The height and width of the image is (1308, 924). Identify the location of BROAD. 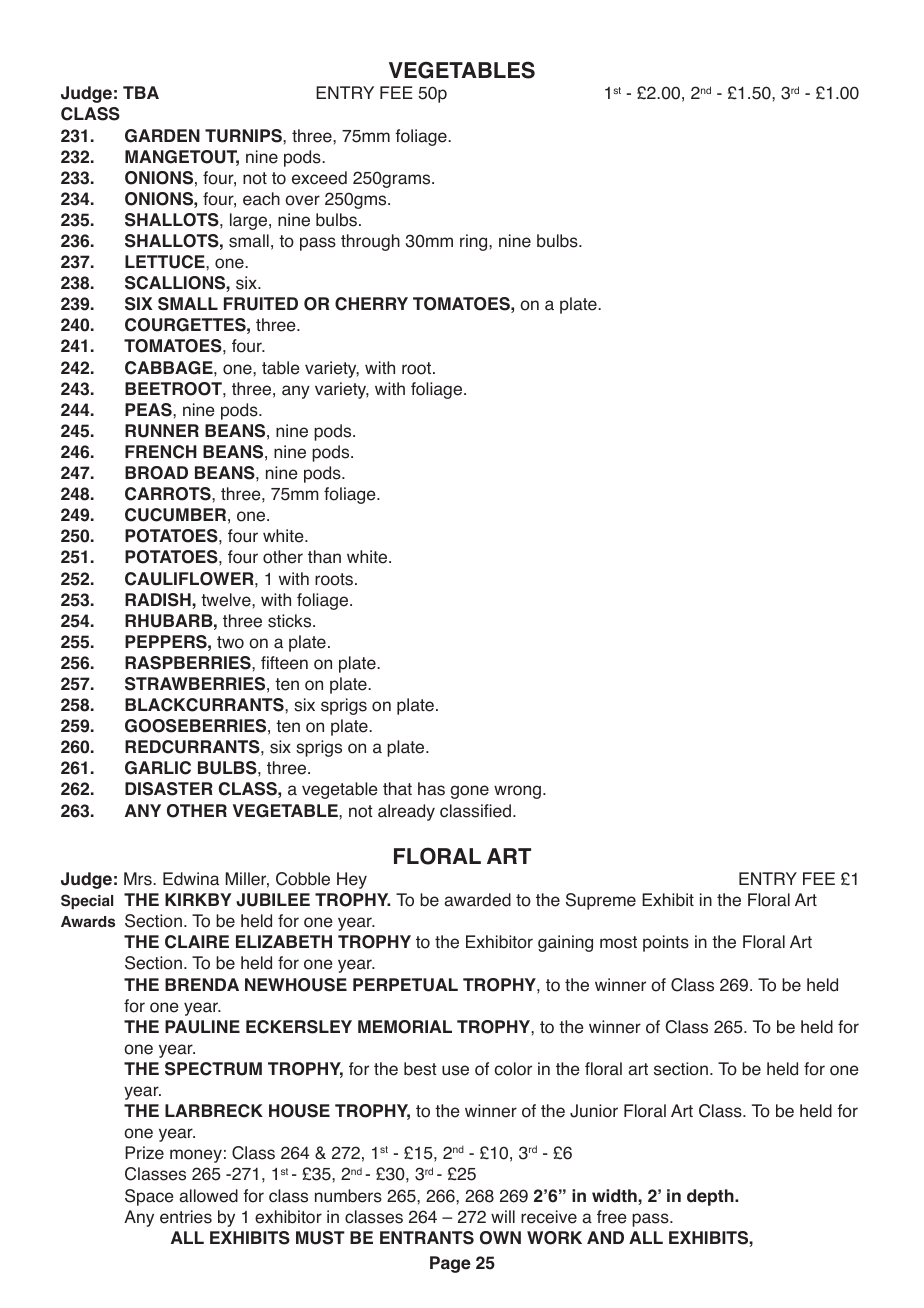
(156, 473).
